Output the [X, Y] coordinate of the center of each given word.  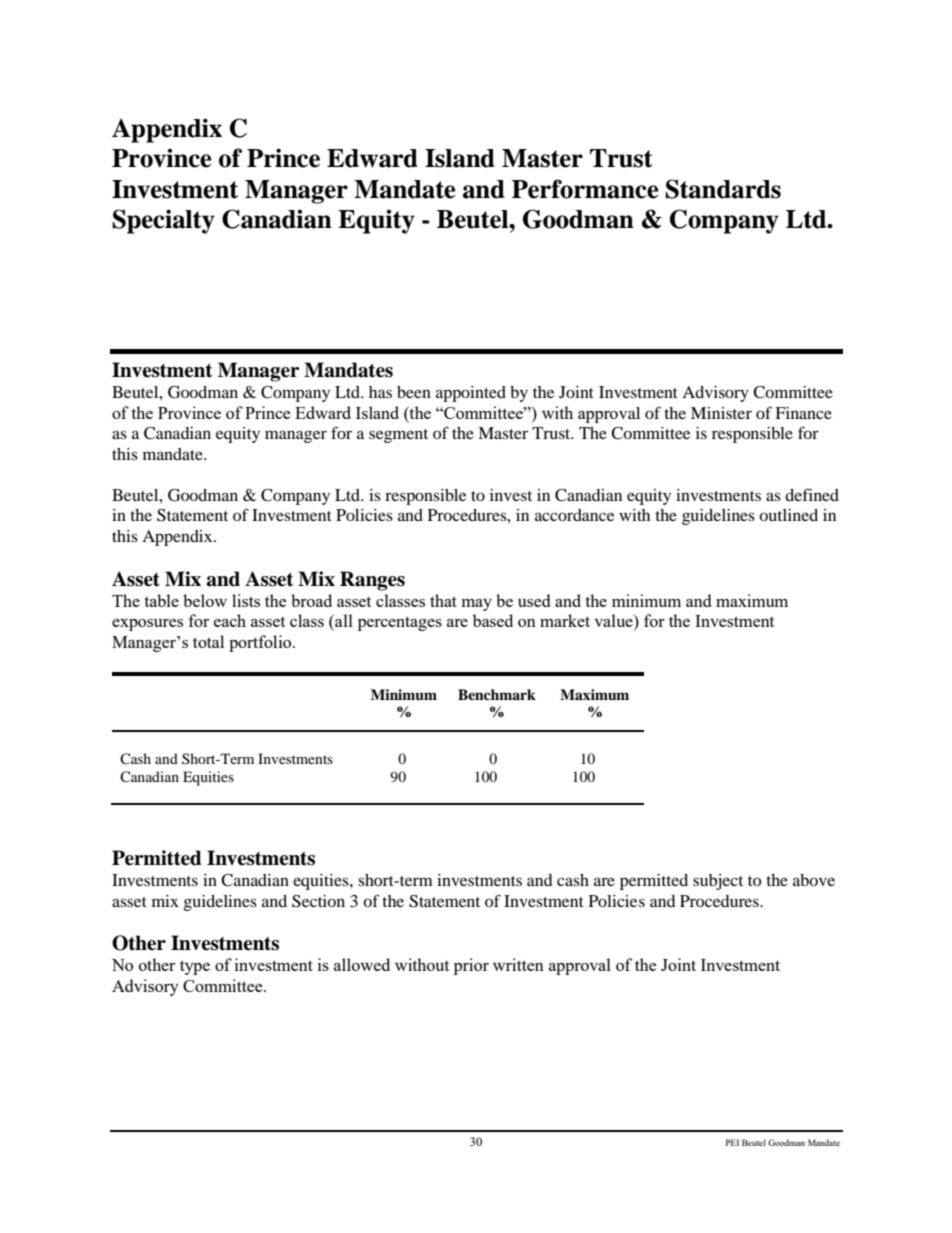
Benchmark [497, 694]
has [380, 392]
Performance [585, 189]
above [814, 880]
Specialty [163, 221]
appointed [471, 394]
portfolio [261, 643]
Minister [721, 413]
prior [471, 966]
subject [718, 882]
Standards [723, 189]
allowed [362, 964]
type [195, 967]
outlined [788, 515]
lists [246, 600]
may [477, 605]
